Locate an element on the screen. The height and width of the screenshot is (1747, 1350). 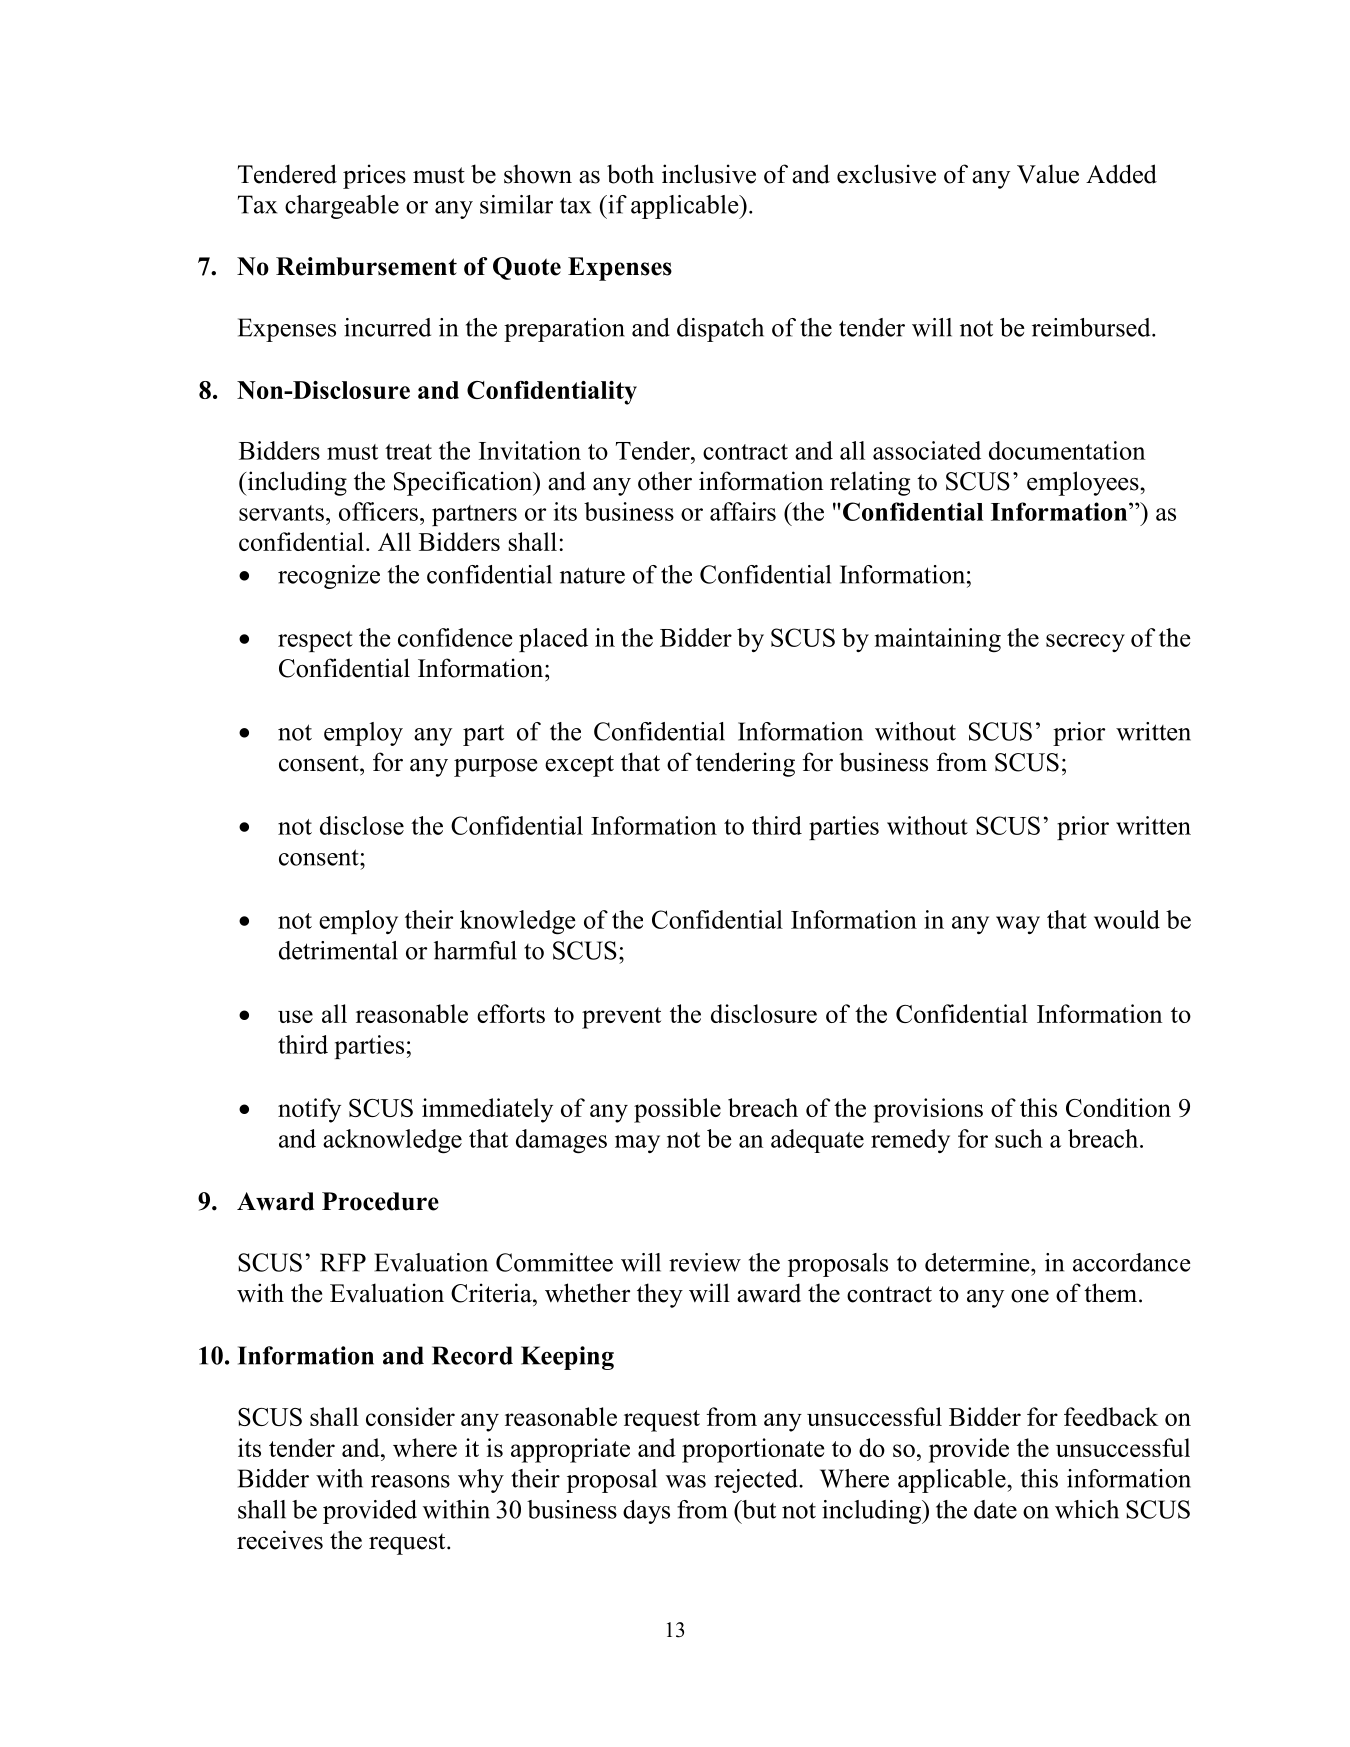
inclusive is located at coordinates (709, 174).
